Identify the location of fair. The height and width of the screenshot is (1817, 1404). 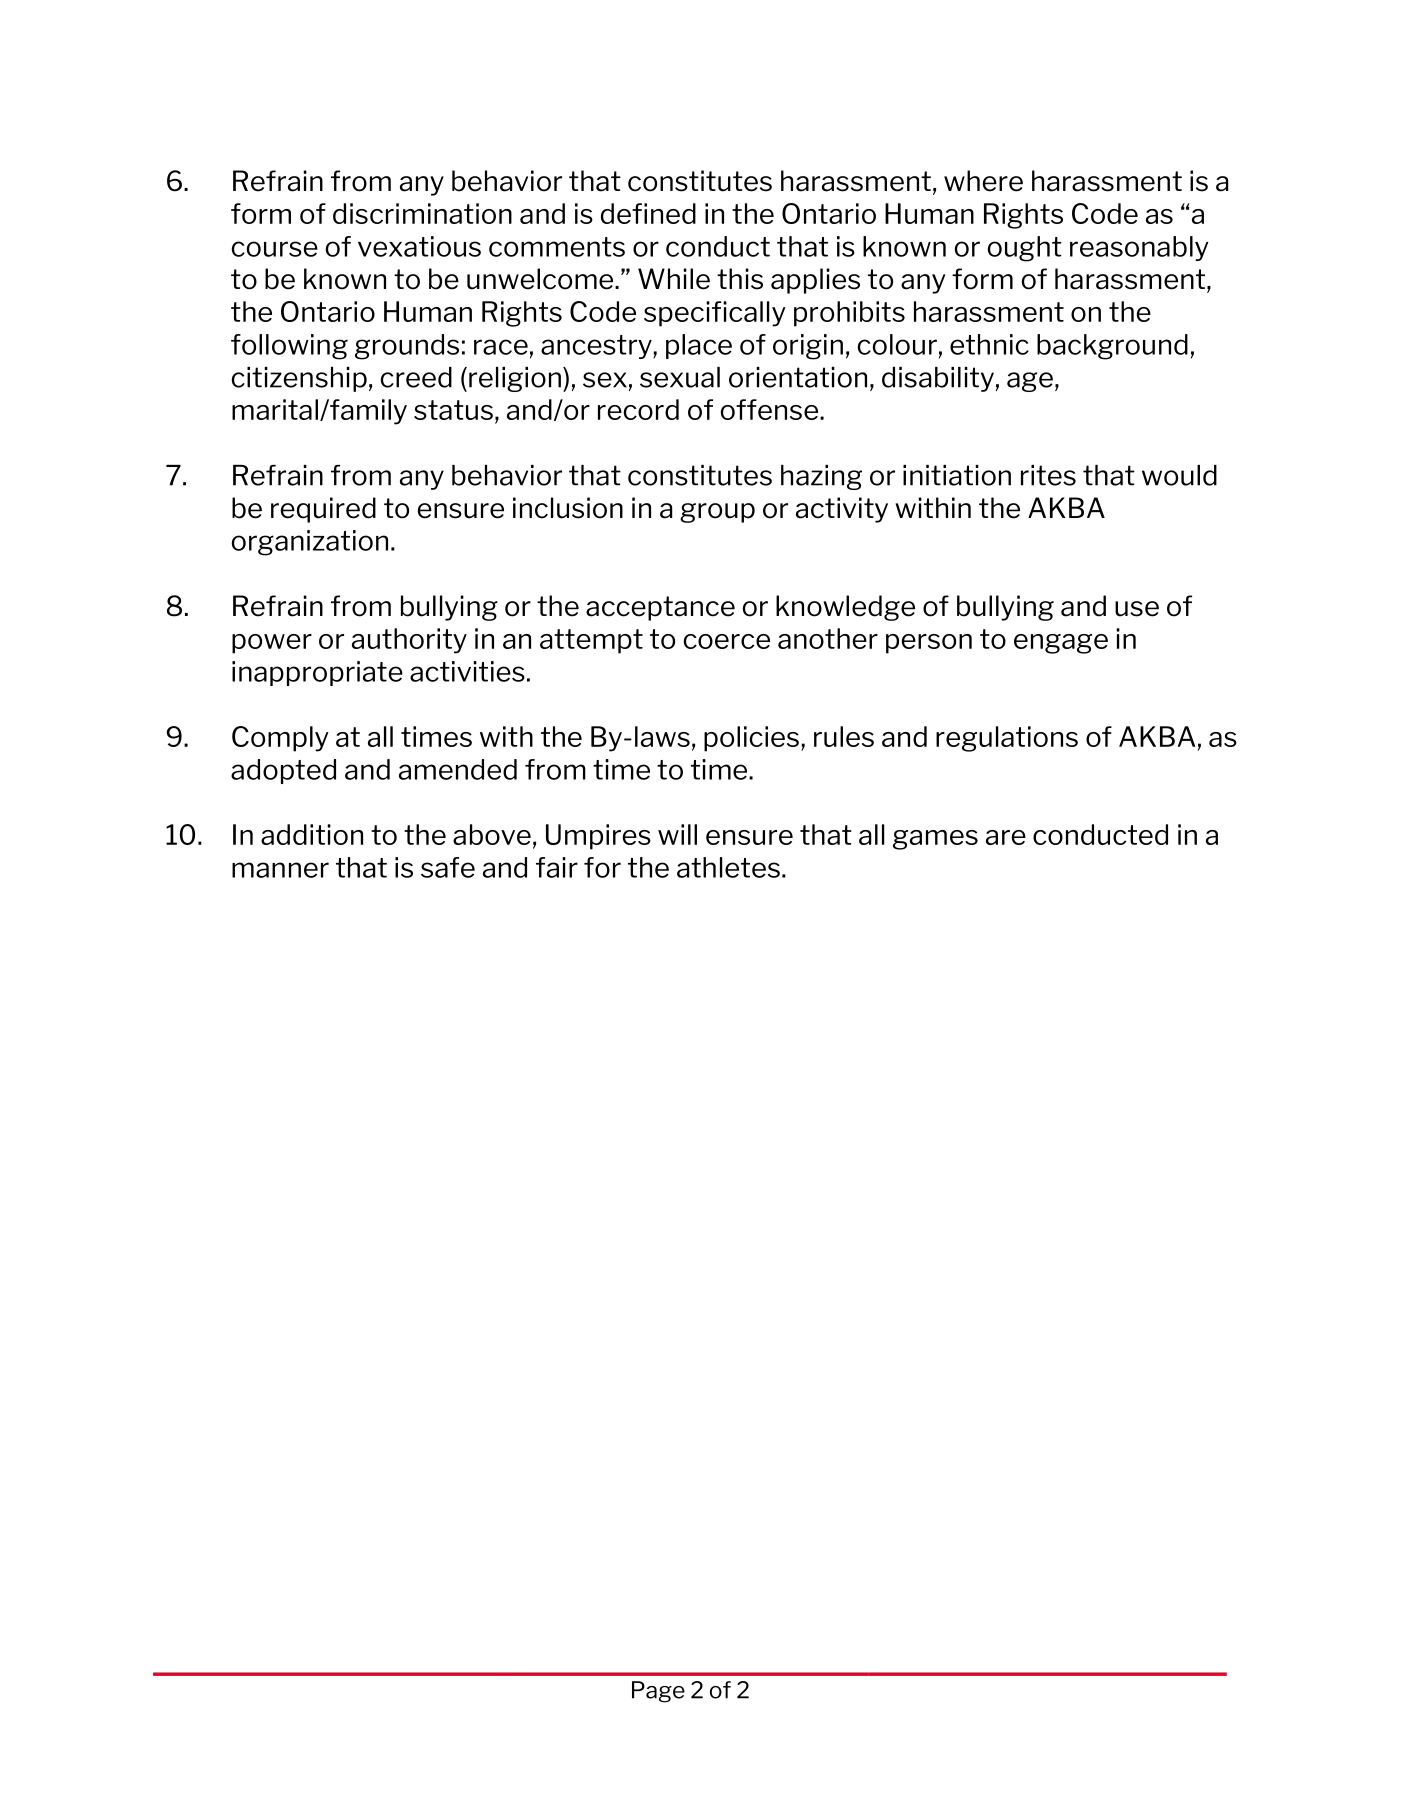
(557, 867).
